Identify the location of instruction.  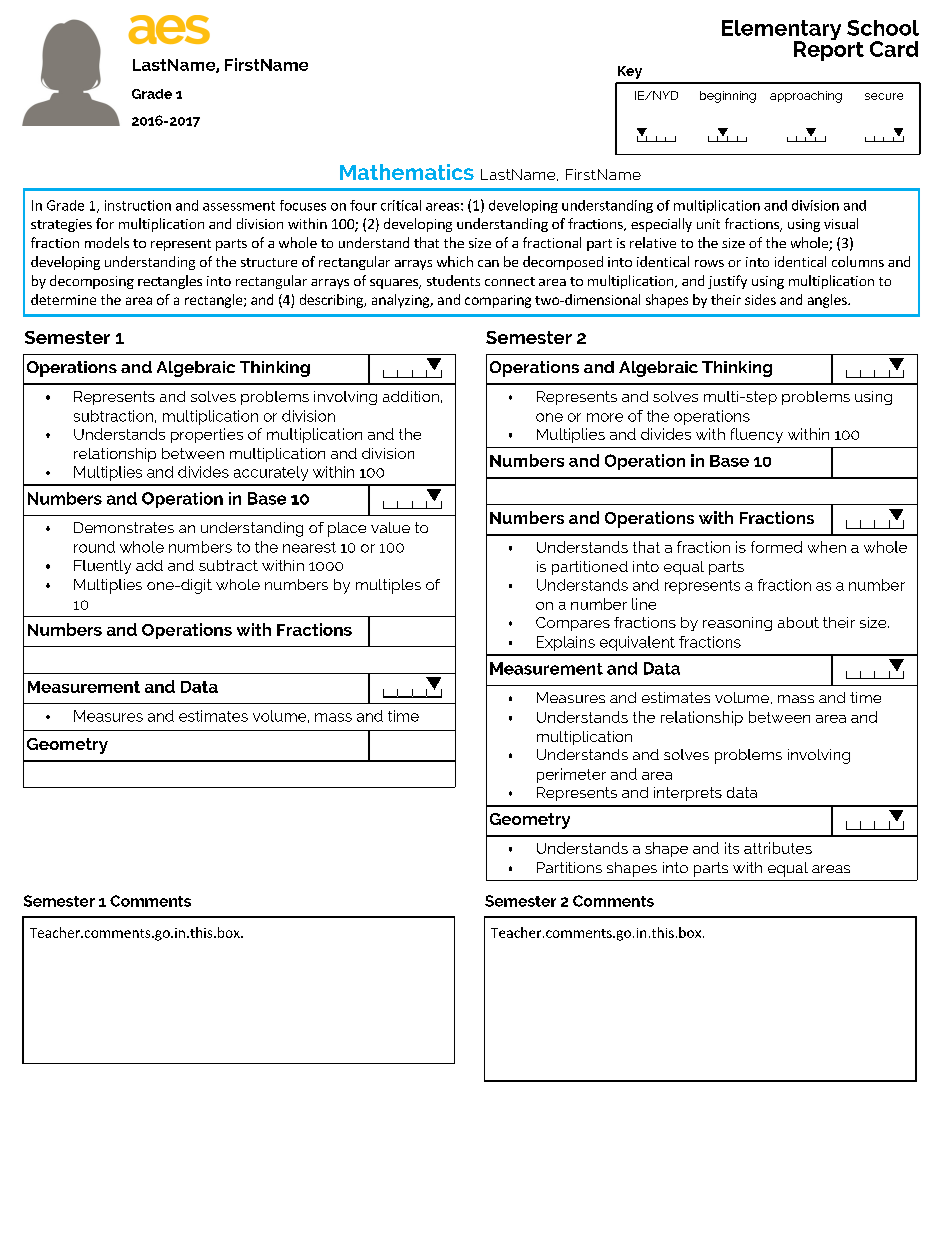
(138, 205).
